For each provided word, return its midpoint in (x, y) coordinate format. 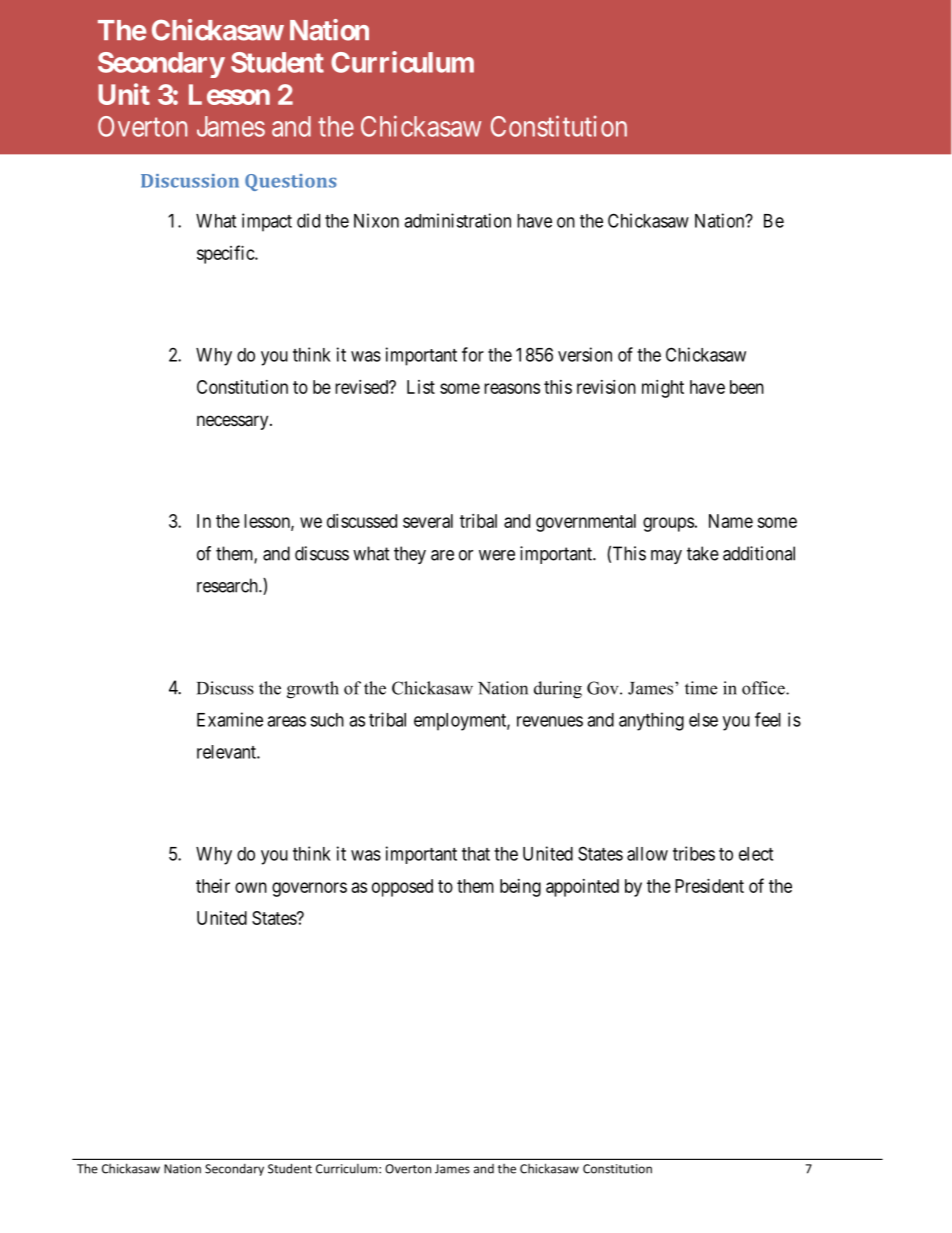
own (251, 887)
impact (267, 222)
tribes (694, 853)
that (476, 854)
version (585, 354)
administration (457, 220)
